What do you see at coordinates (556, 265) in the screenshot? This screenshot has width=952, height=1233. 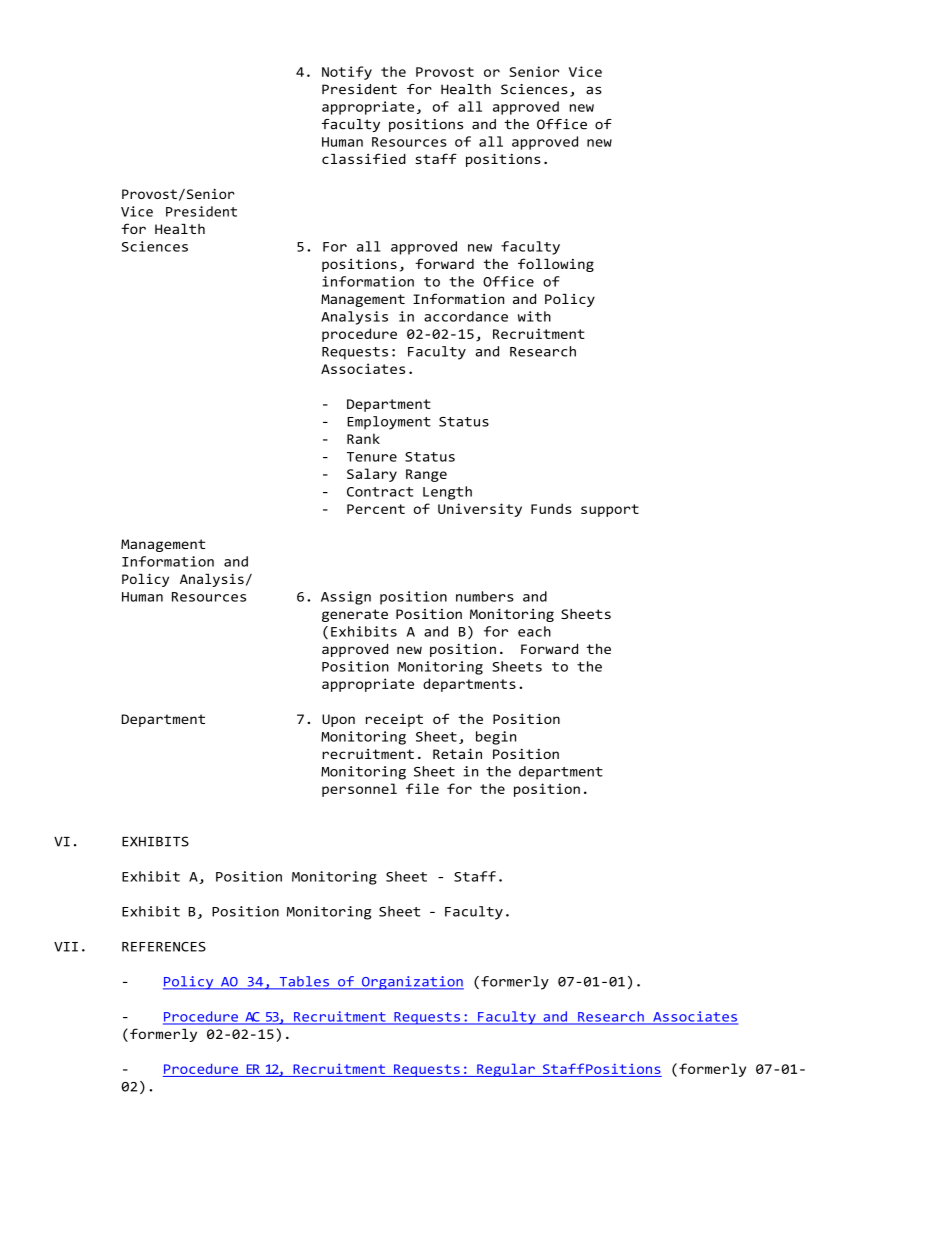 I see `following` at bounding box center [556, 265].
